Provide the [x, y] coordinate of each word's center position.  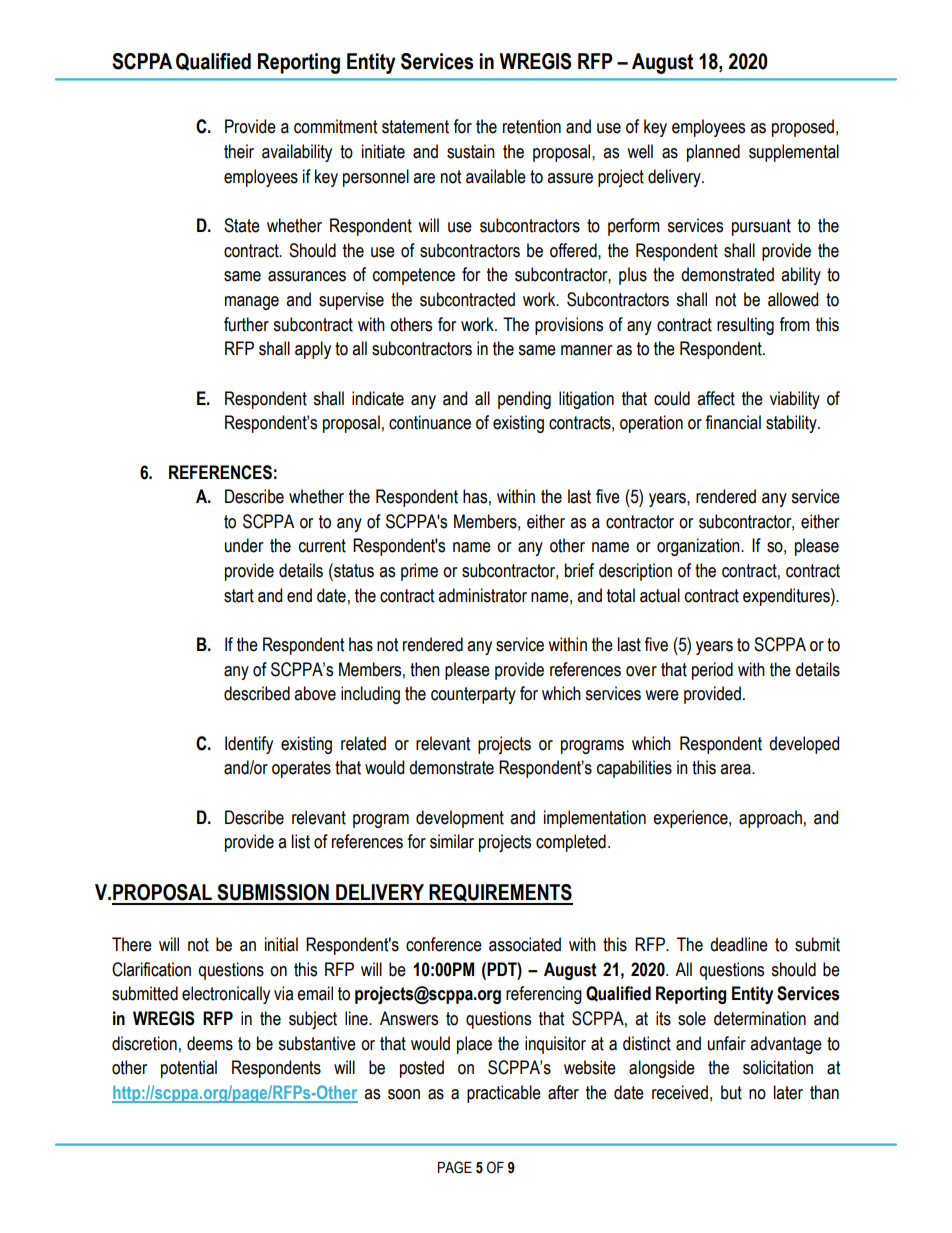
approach [770, 819]
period [712, 671]
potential [189, 1069]
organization [699, 547]
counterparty [473, 695]
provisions [569, 326]
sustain [471, 151]
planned [713, 153]
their [239, 151]
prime [419, 572]
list [301, 841]
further [246, 324]
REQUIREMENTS [500, 894]
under [244, 545]
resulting [745, 326]
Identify [249, 745]
